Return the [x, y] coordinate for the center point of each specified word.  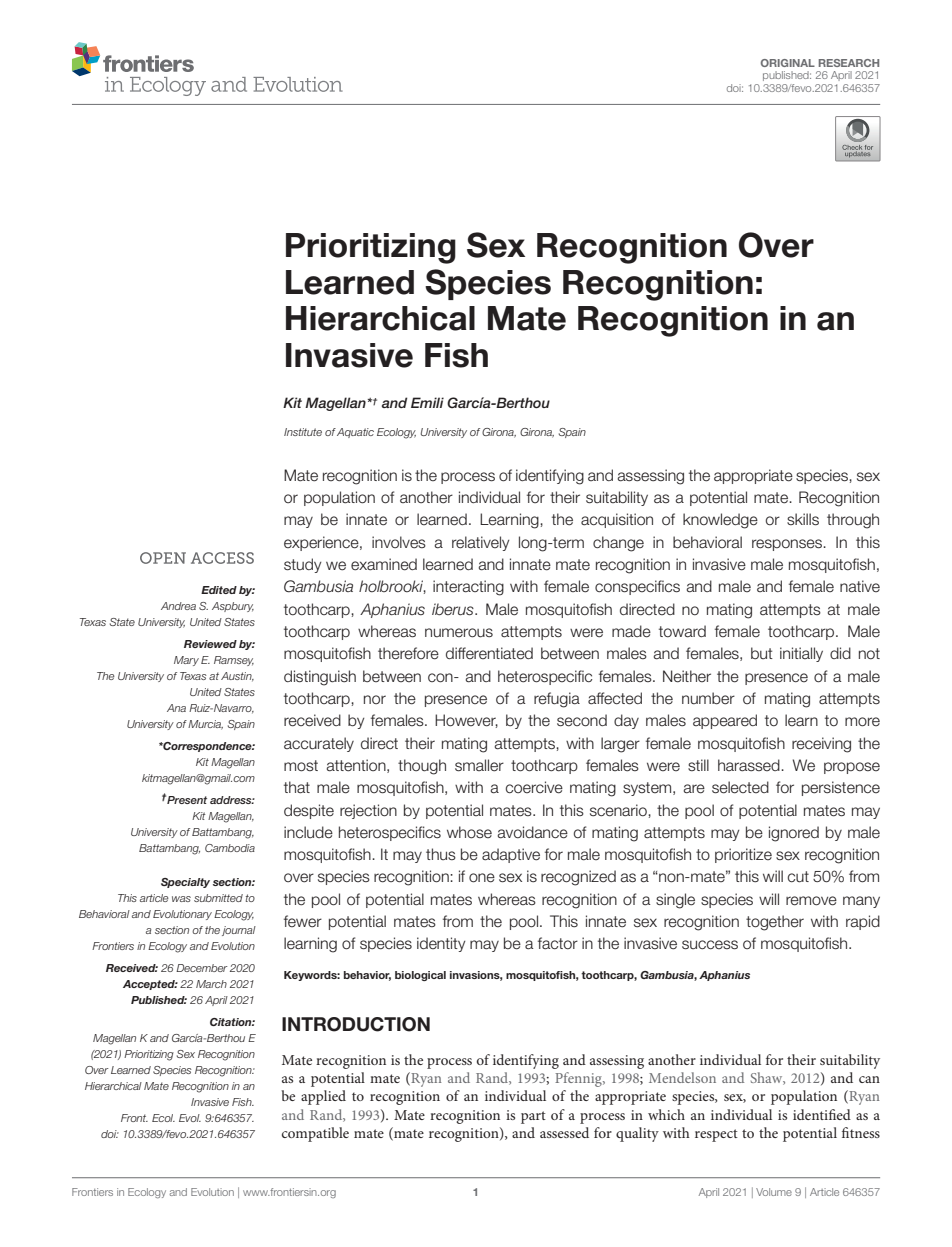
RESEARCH [849, 63]
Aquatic [355, 433]
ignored [794, 834]
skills [803, 519]
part [533, 1117]
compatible [315, 1134]
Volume [774, 1192]
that [297, 787]
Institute [303, 432]
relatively [481, 543]
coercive [534, 787]
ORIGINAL [788, 63]
